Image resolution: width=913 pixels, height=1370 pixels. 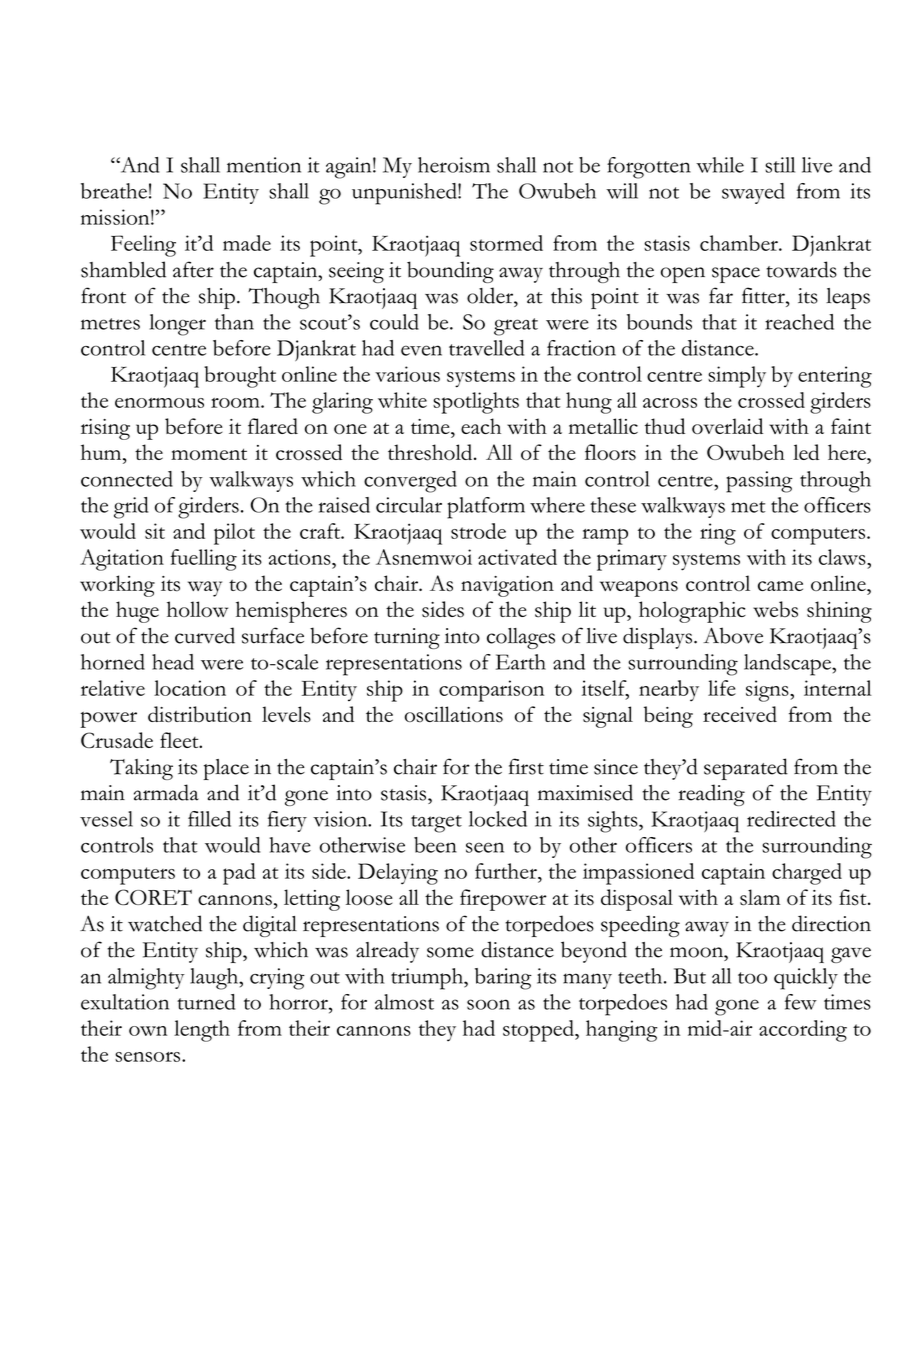 What do you see at coordinates (488, 1004) in the screenshot?
I see `soon` at bounding box center [488, 1004].
